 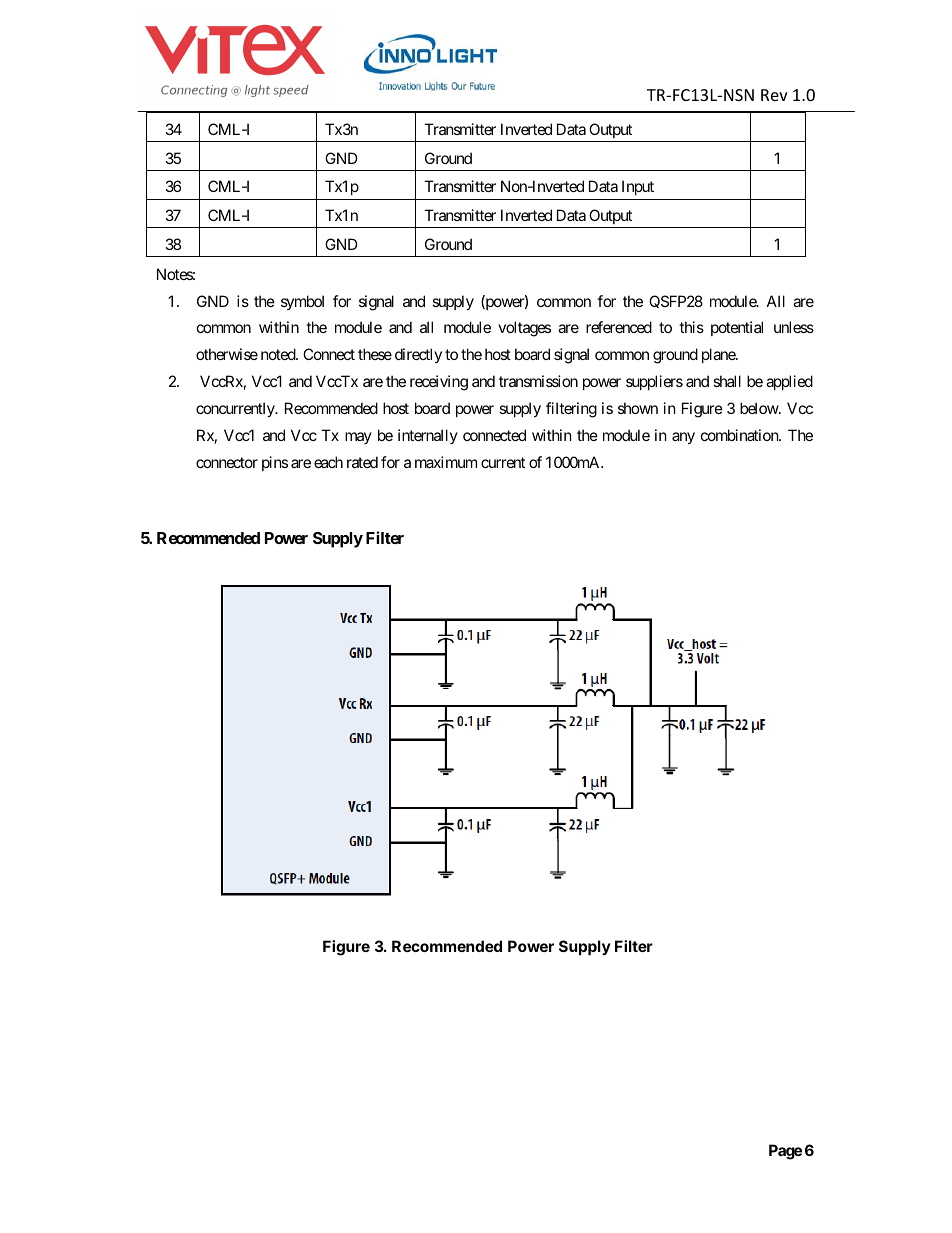 What do you see at coordinates (328, 462) in the screenshot?
I see `each` at bounding box center [328, 462].
